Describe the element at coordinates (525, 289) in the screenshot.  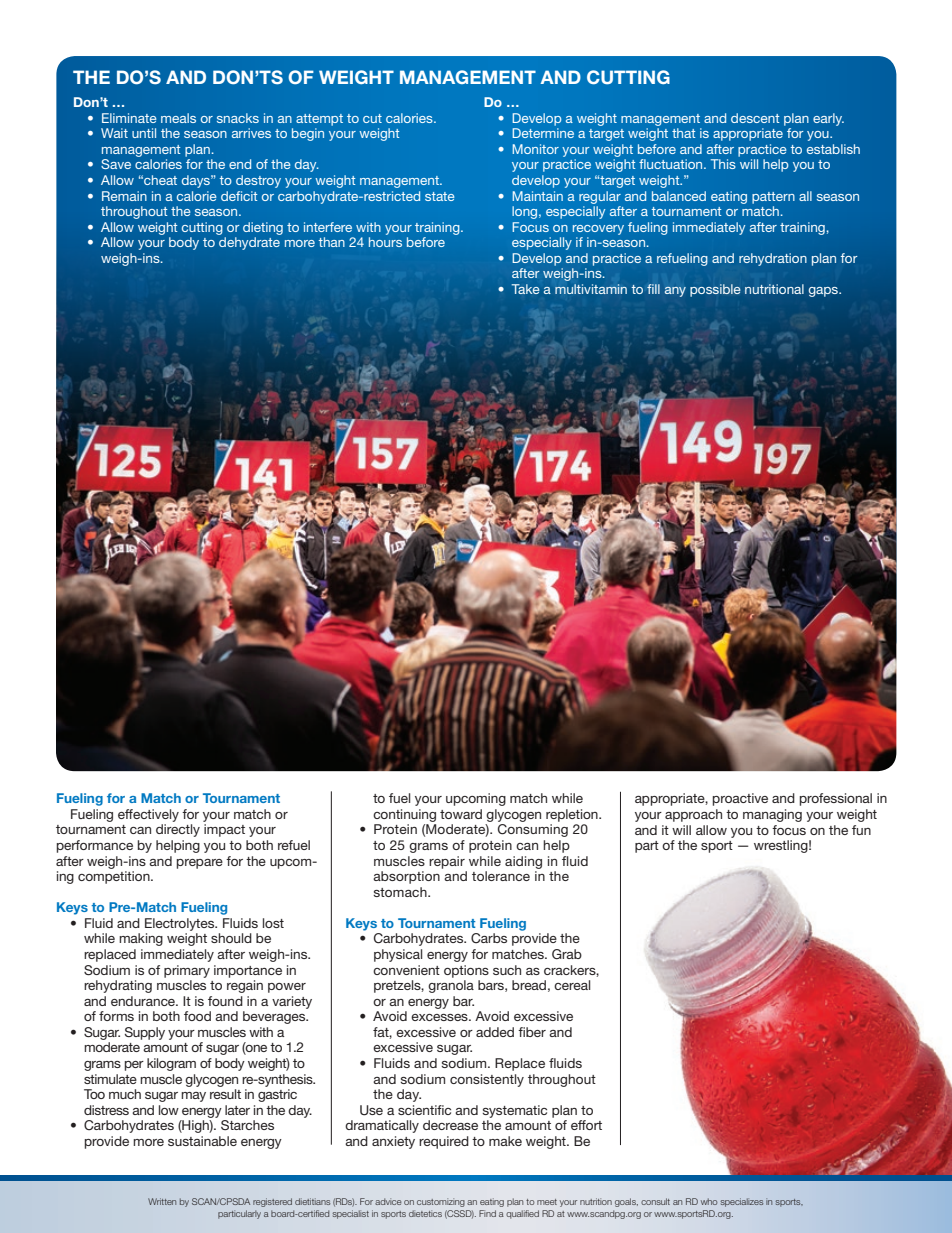
I see `Take` at that location.
